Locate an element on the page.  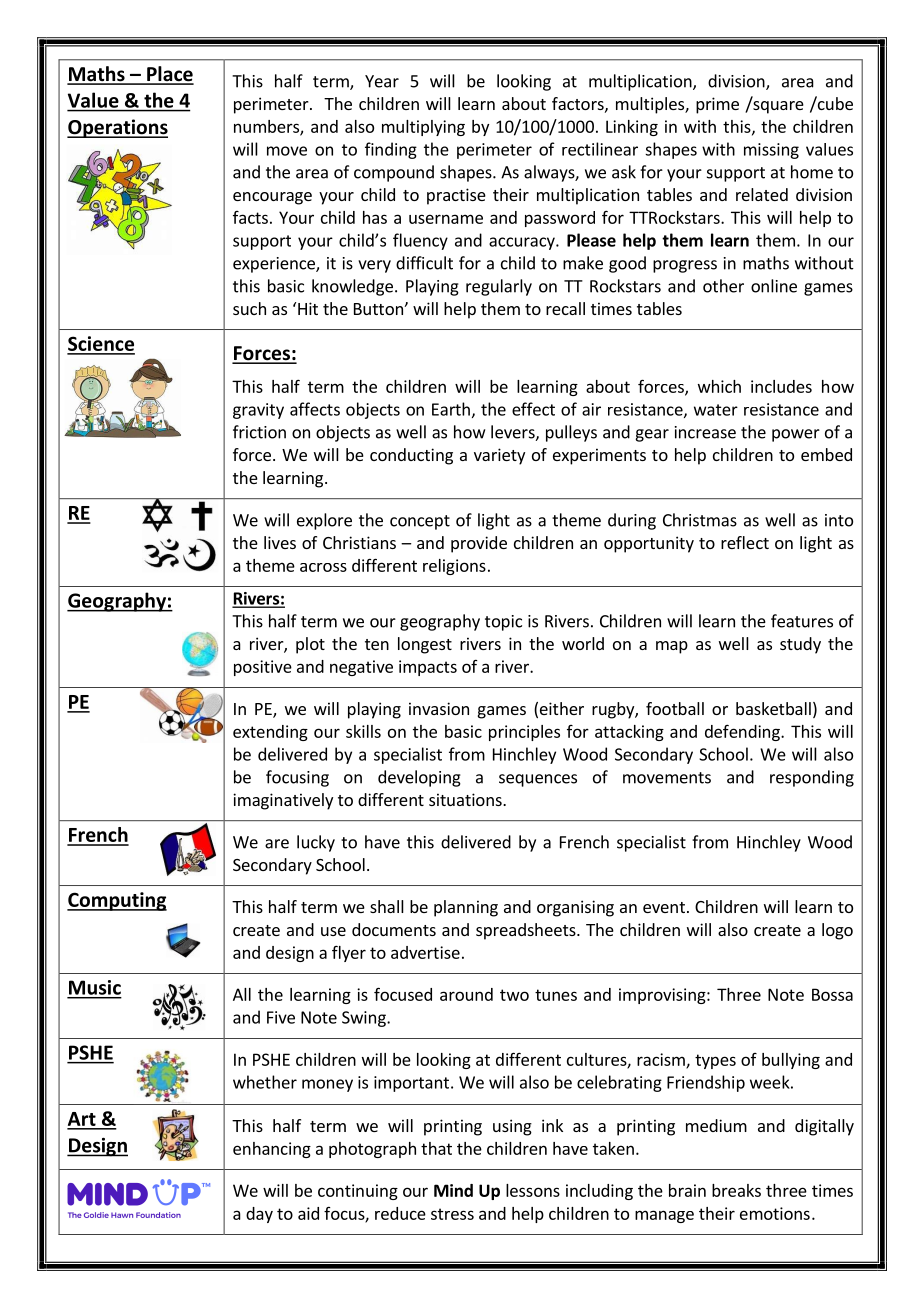
Place is located at coordinates (169, 75).
